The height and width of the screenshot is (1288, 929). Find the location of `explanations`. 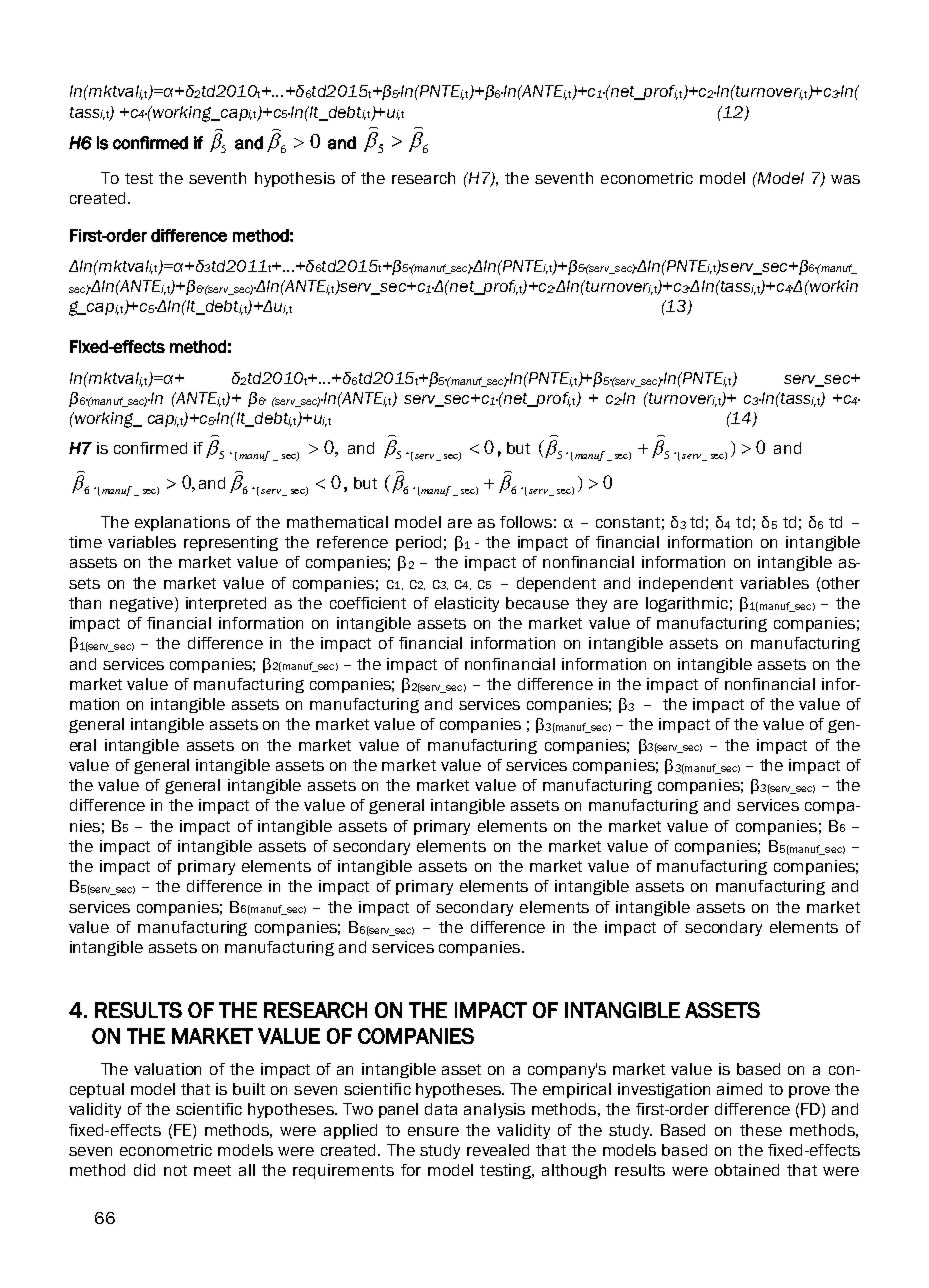

explanations is located at coordinates (182, 523).
